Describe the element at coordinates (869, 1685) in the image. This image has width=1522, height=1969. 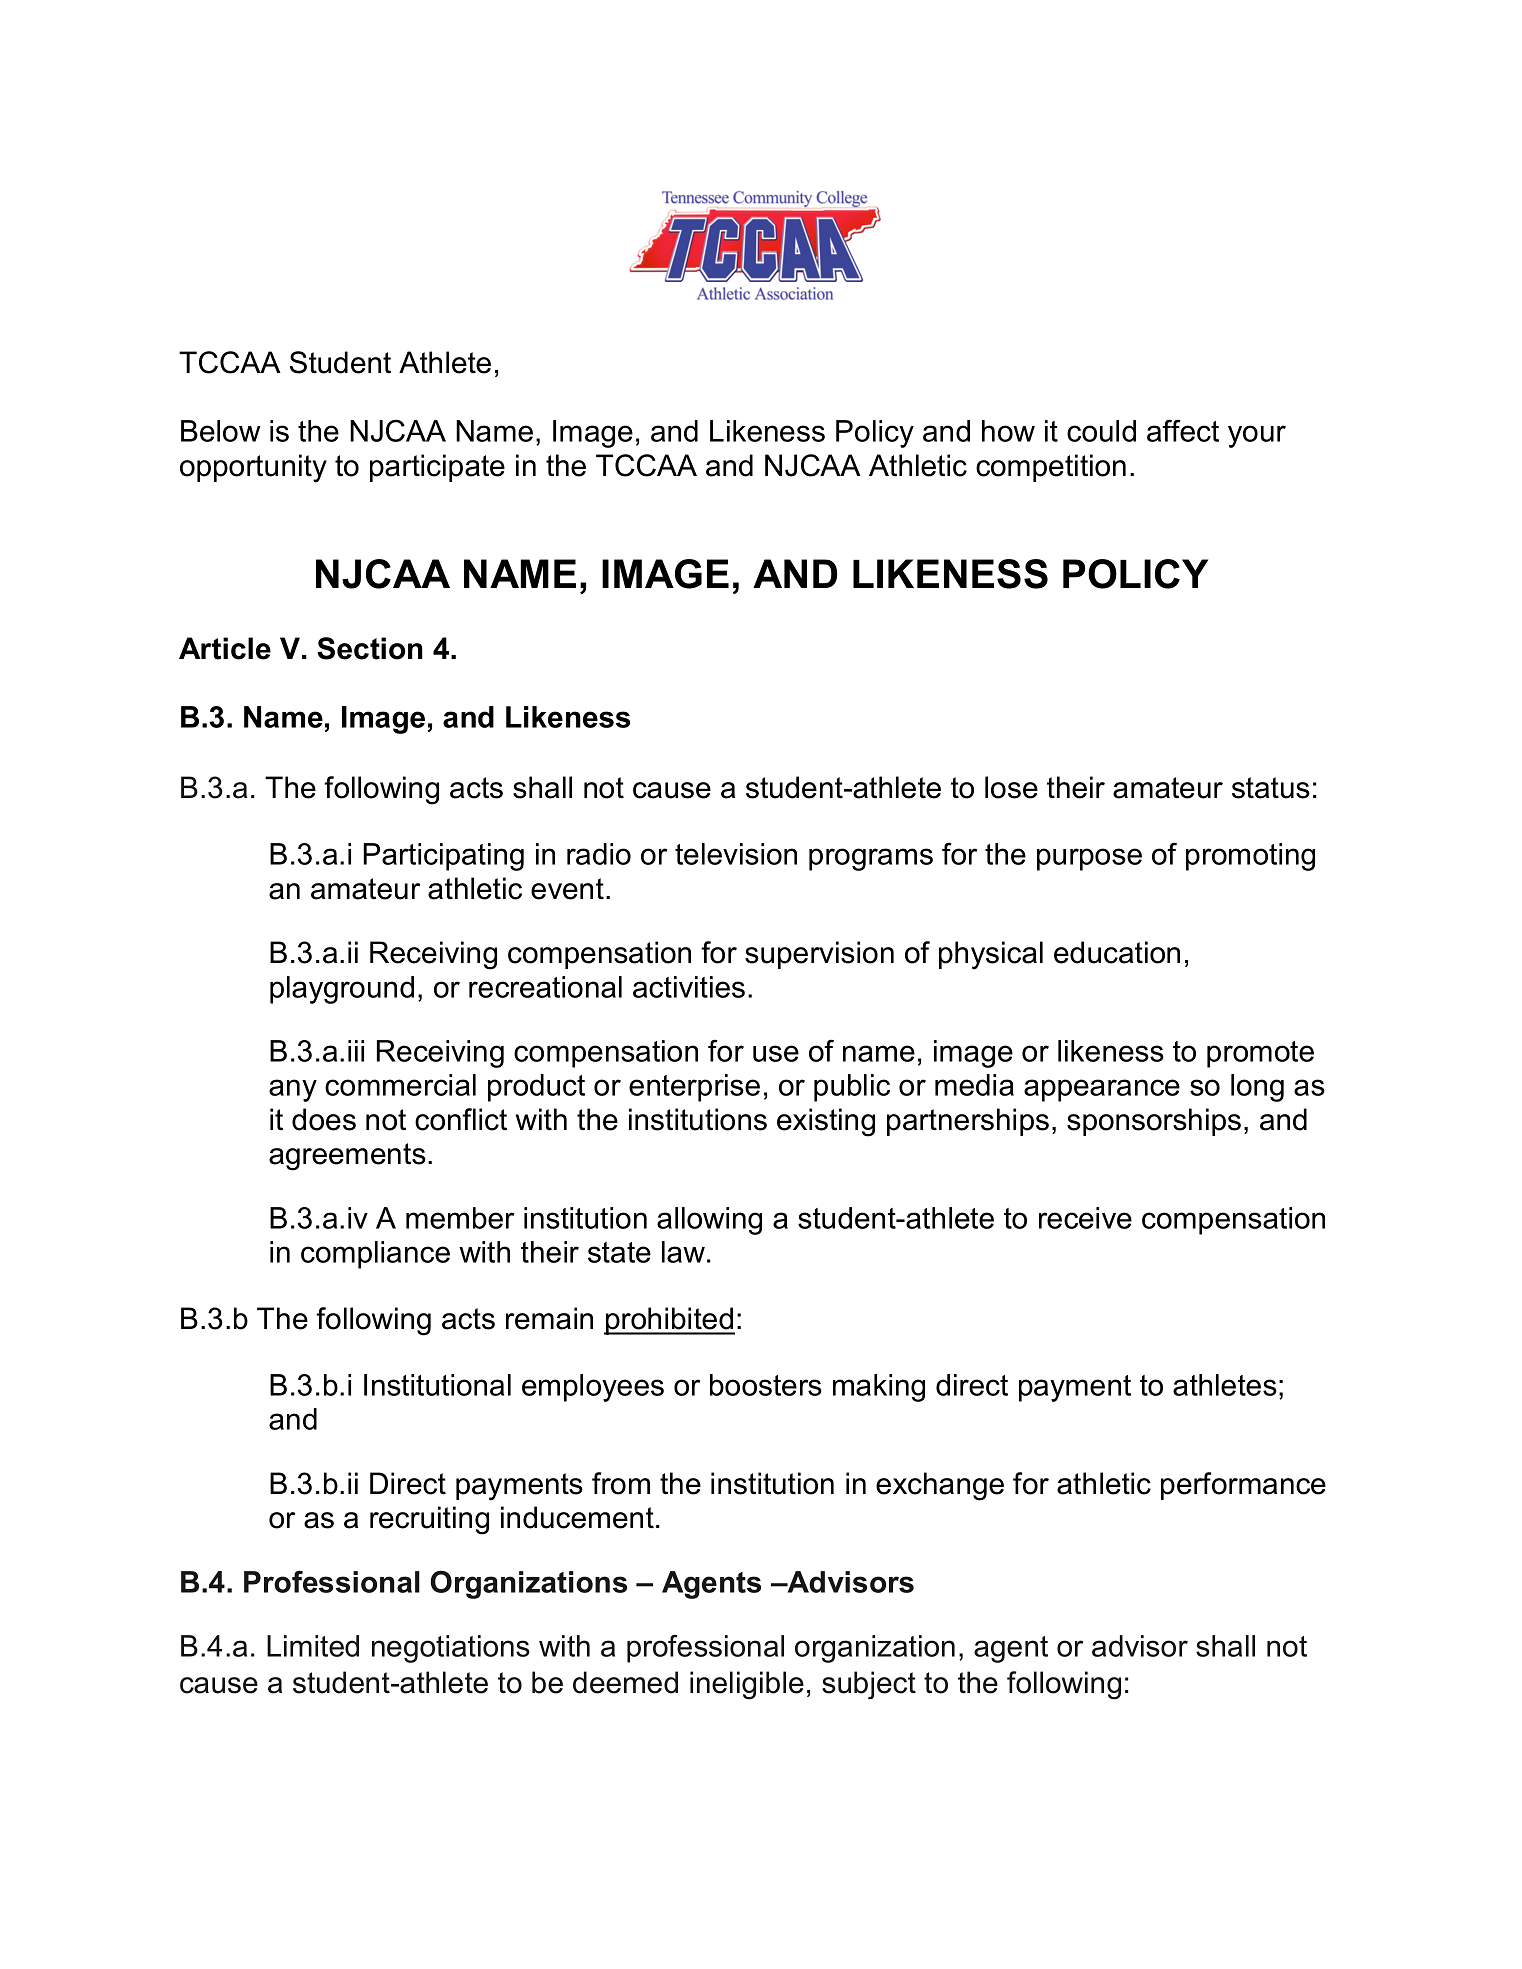
I see `subject` at that location.
